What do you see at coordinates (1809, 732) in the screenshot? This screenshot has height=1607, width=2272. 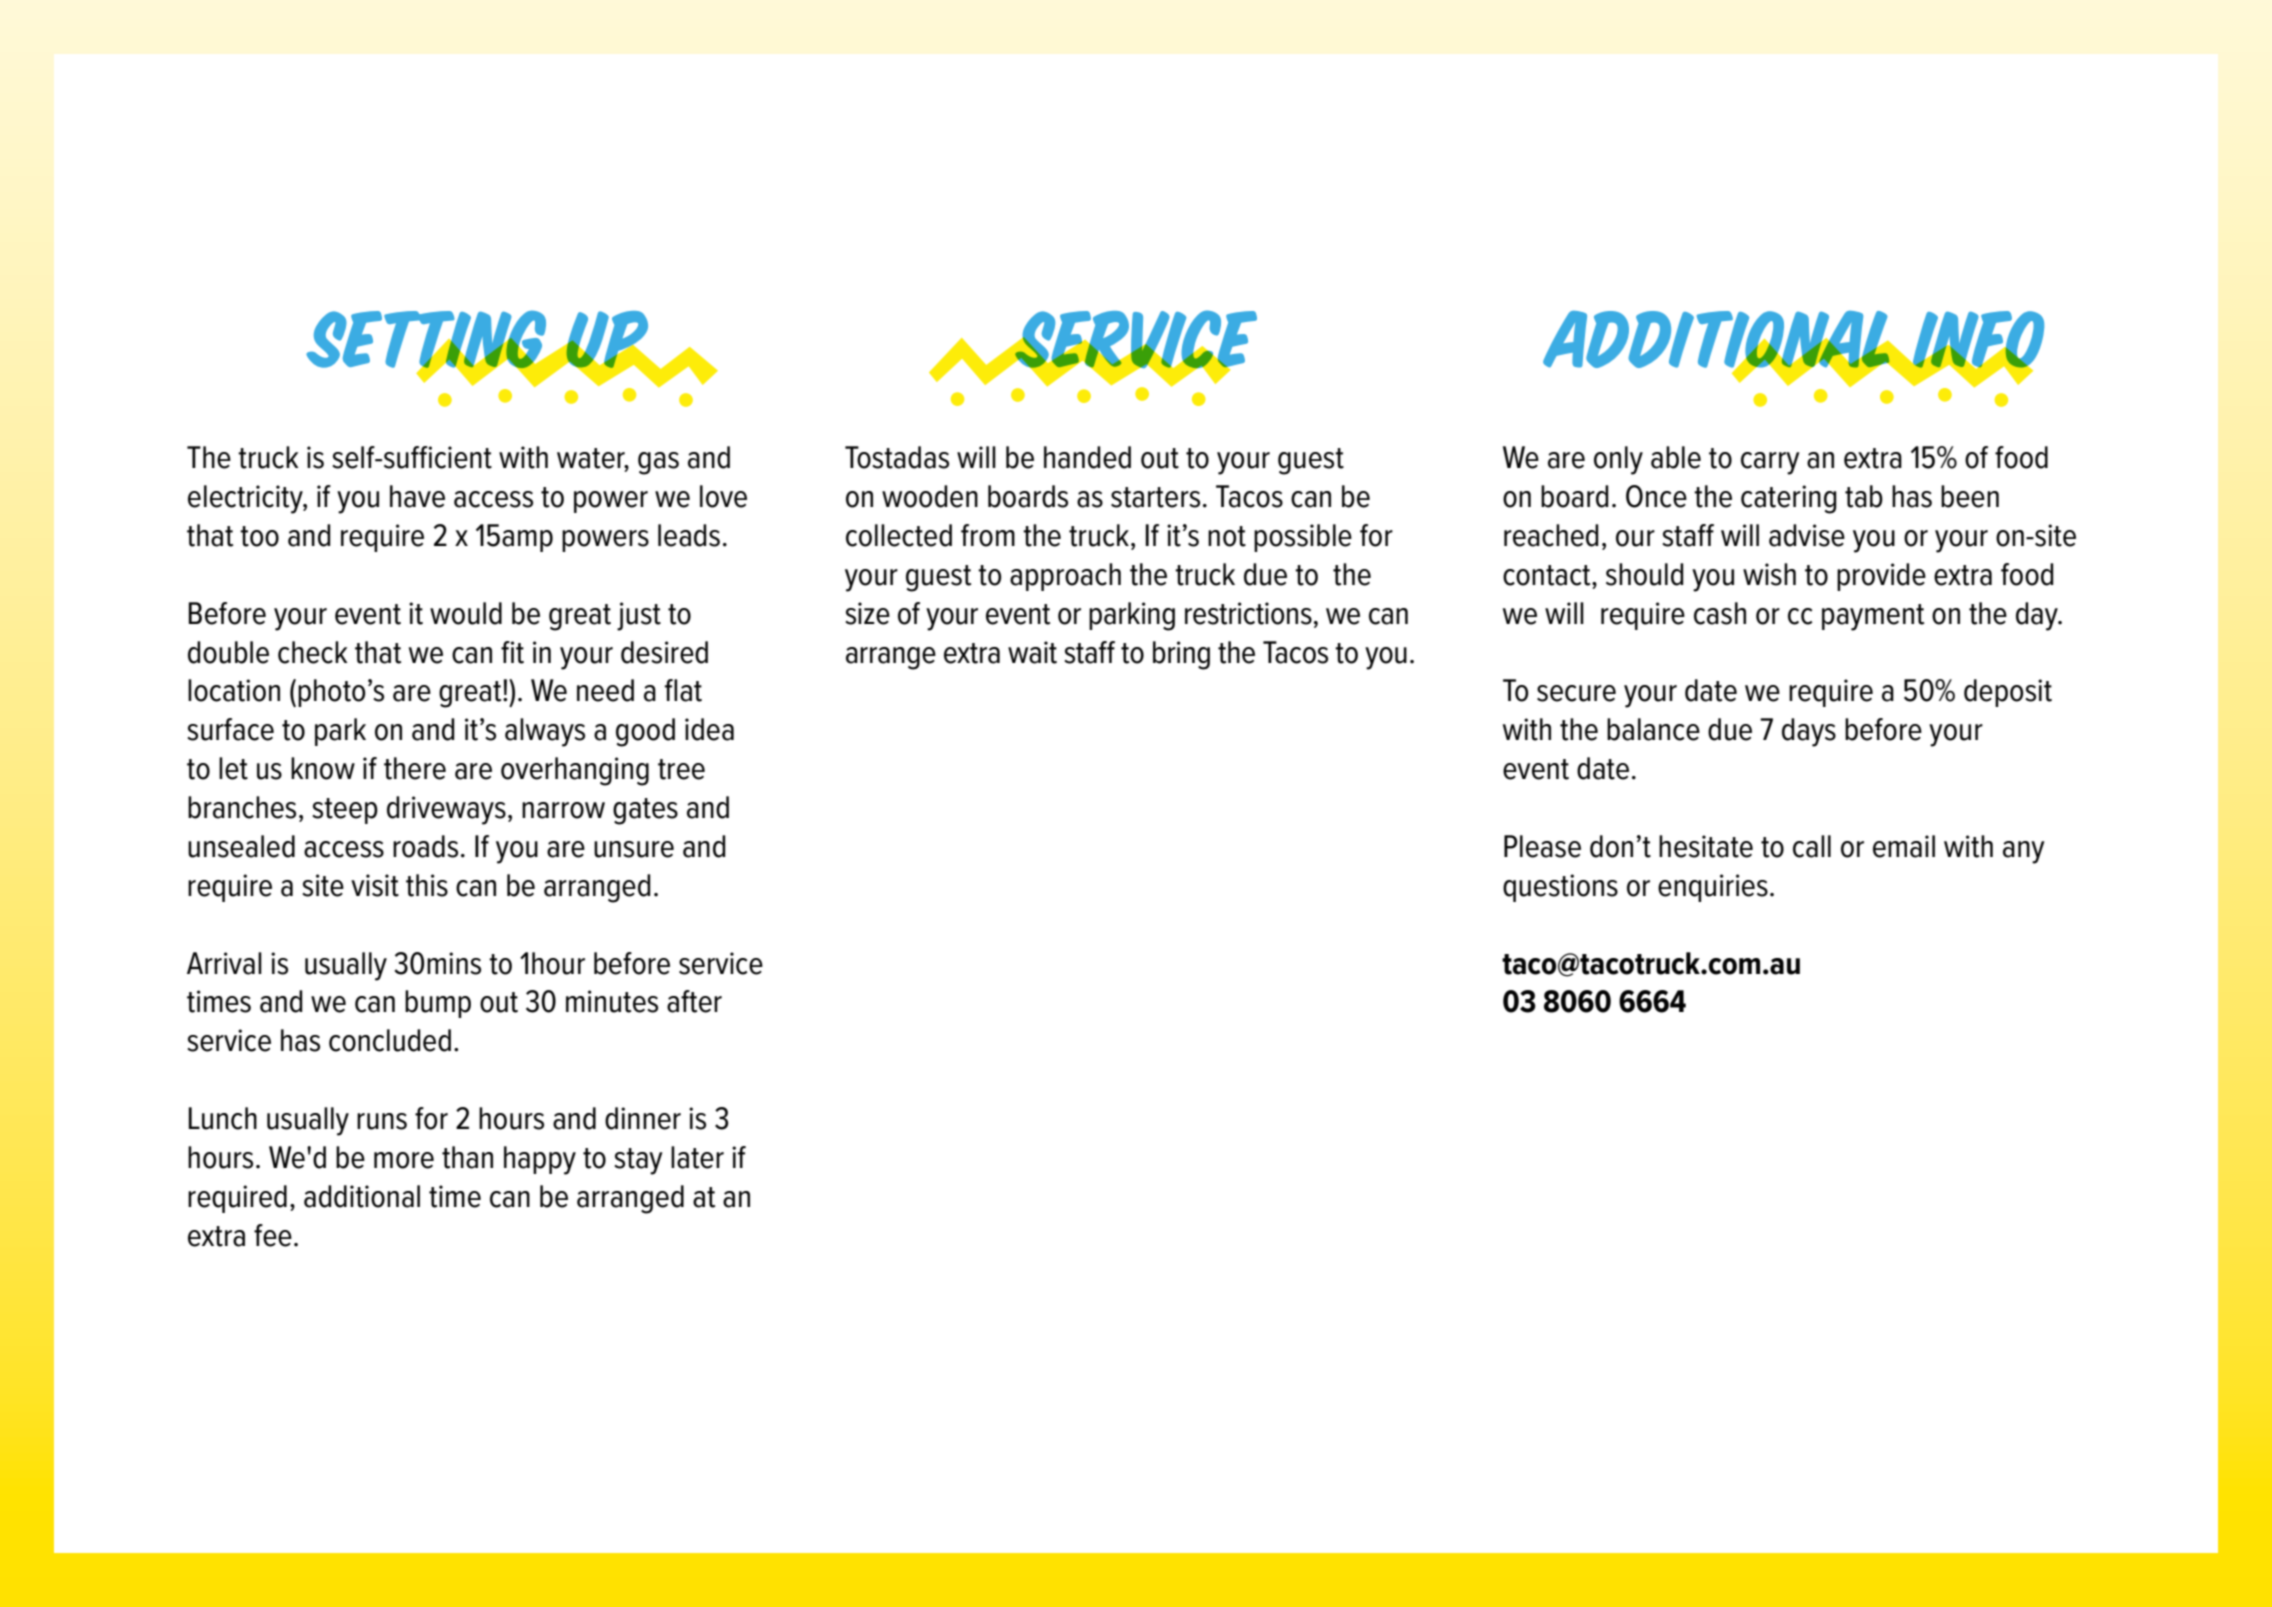 I see `days` at bounding box center [1809, 732].
